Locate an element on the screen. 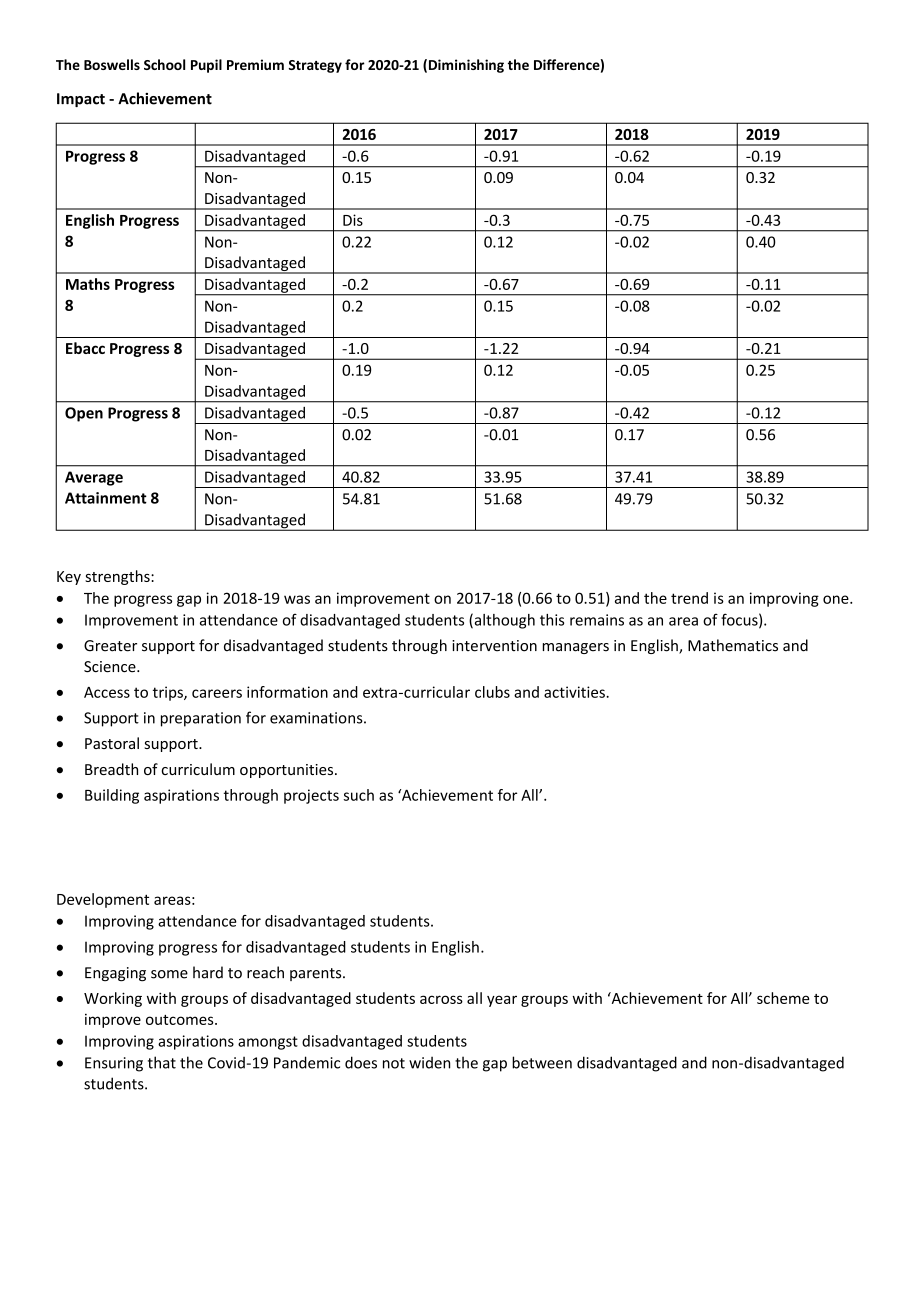 The width and height of the screenshot is (924, 1308). remains is located at coordinates (597, 620).
